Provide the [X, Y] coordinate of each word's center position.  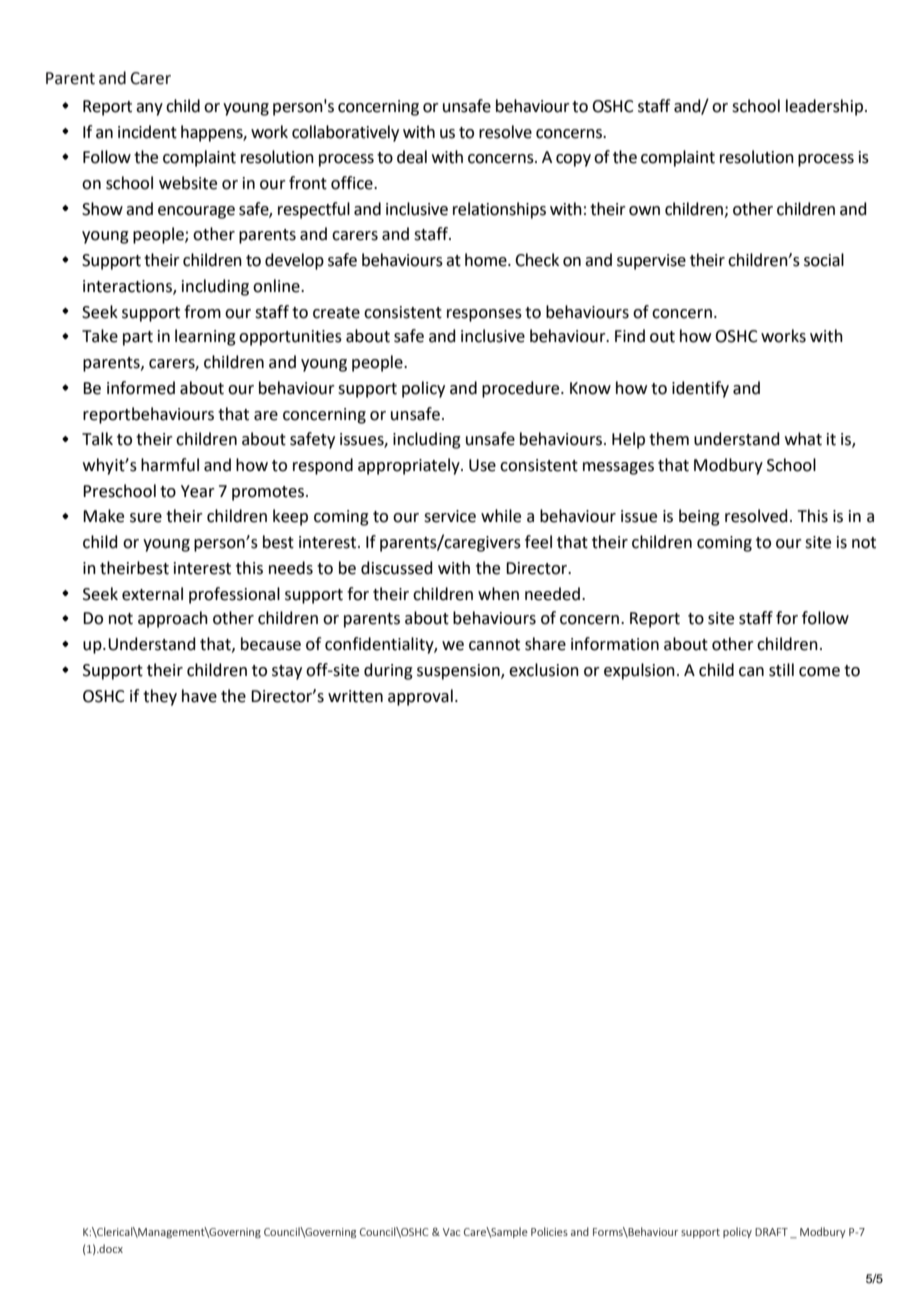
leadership [824, 107]
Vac [451, 1232]
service [450, 516]
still [781, 670]
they [160, 697]
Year [198, 491]
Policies [549, 1231]
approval [420, 697]
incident [147, 132]
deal [412, 157]
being [699, 517]
